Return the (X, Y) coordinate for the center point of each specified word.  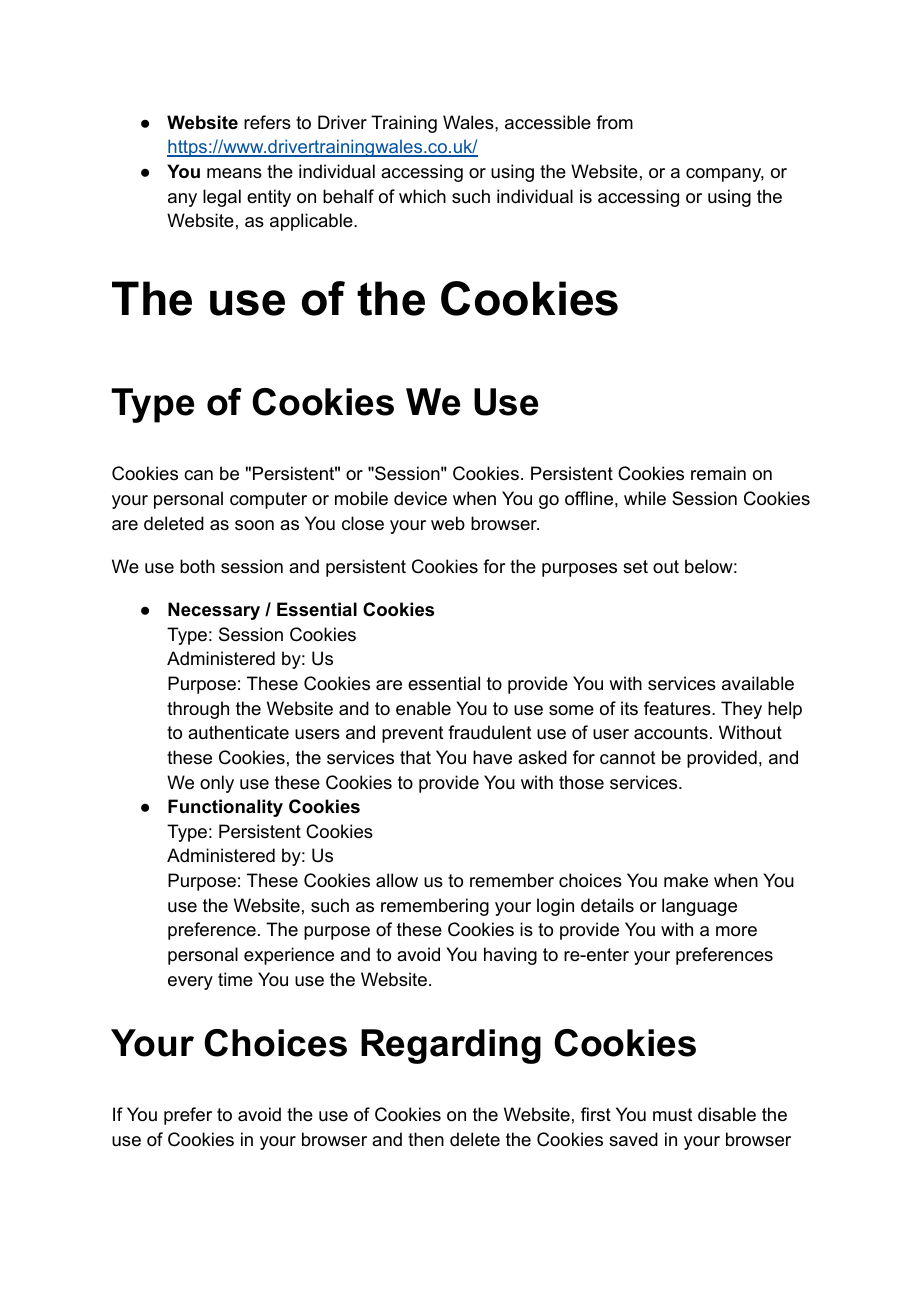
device (420, 498)
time (235, 979)
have (492, 757)
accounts (671, 733)
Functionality (225, 808)
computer (268, 500)
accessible (548, 122)
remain (718, 473)
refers (267, 122)
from (614, 122)
